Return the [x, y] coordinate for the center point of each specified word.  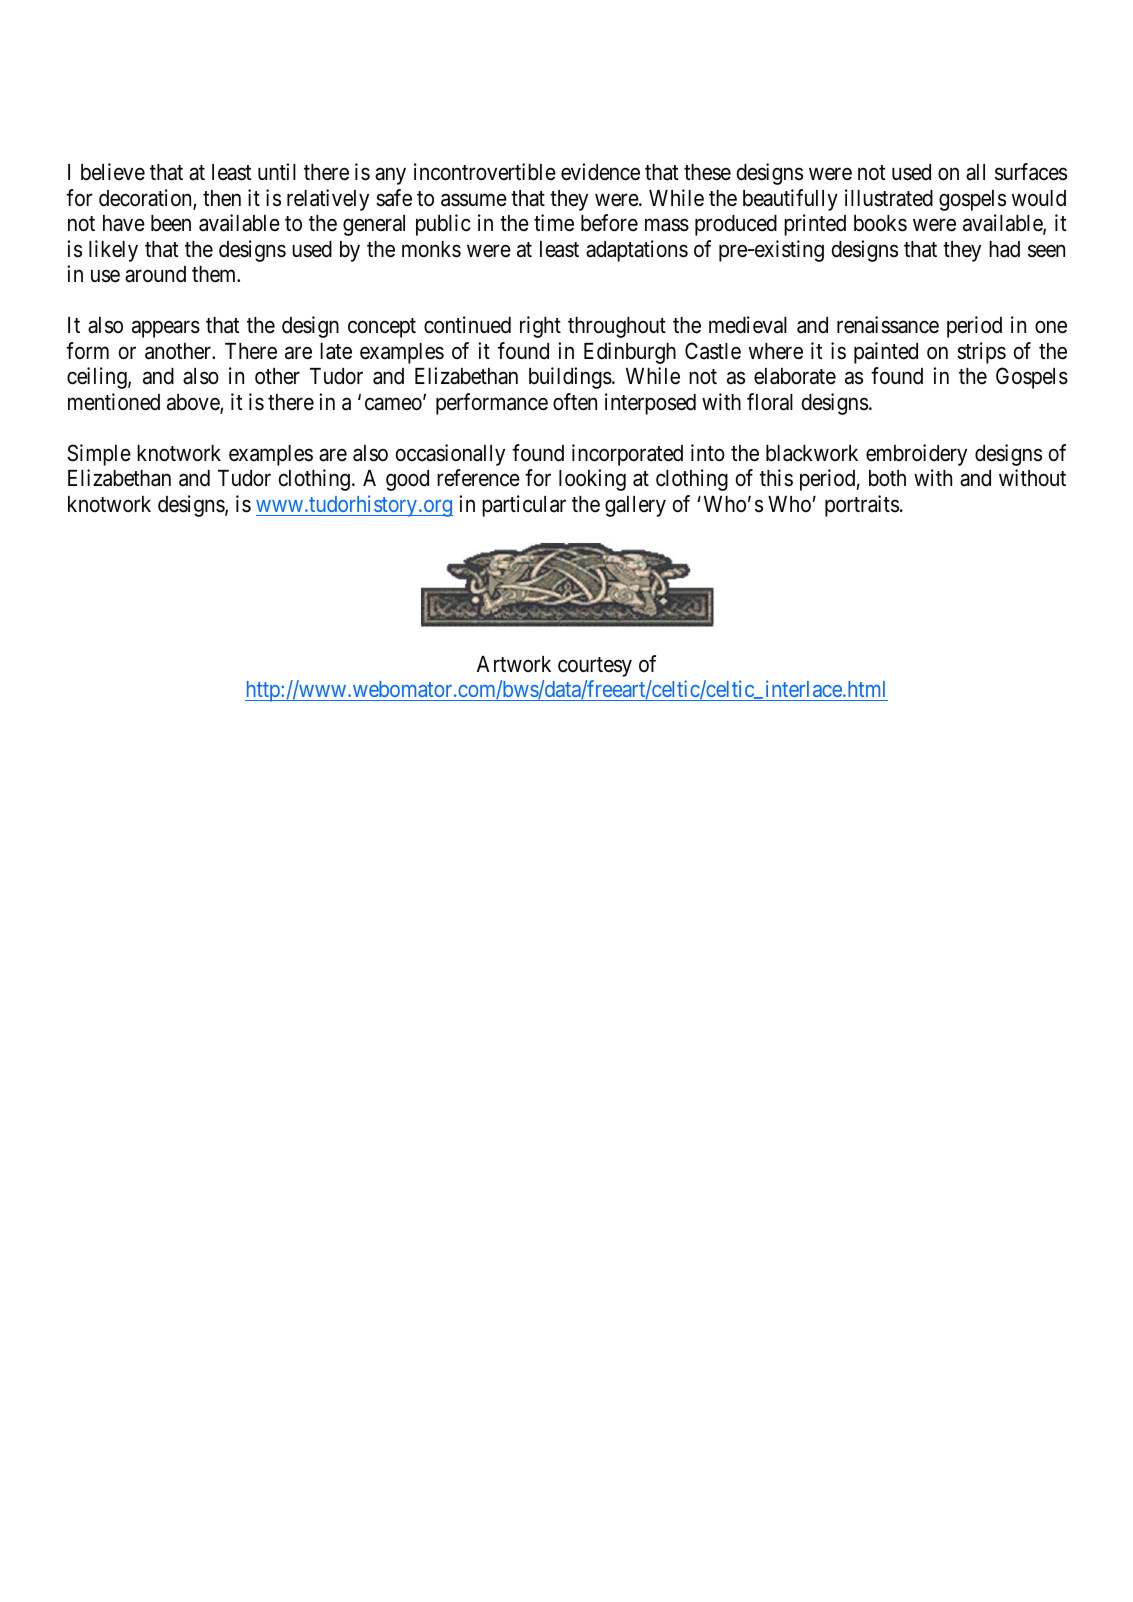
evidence [600, 172]
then [222, 198]
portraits [862, 506]
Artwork [514, 664]
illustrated [889, 198]
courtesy [595, 667]
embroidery [916, 455]
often [575, 402]
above [194, 403]
